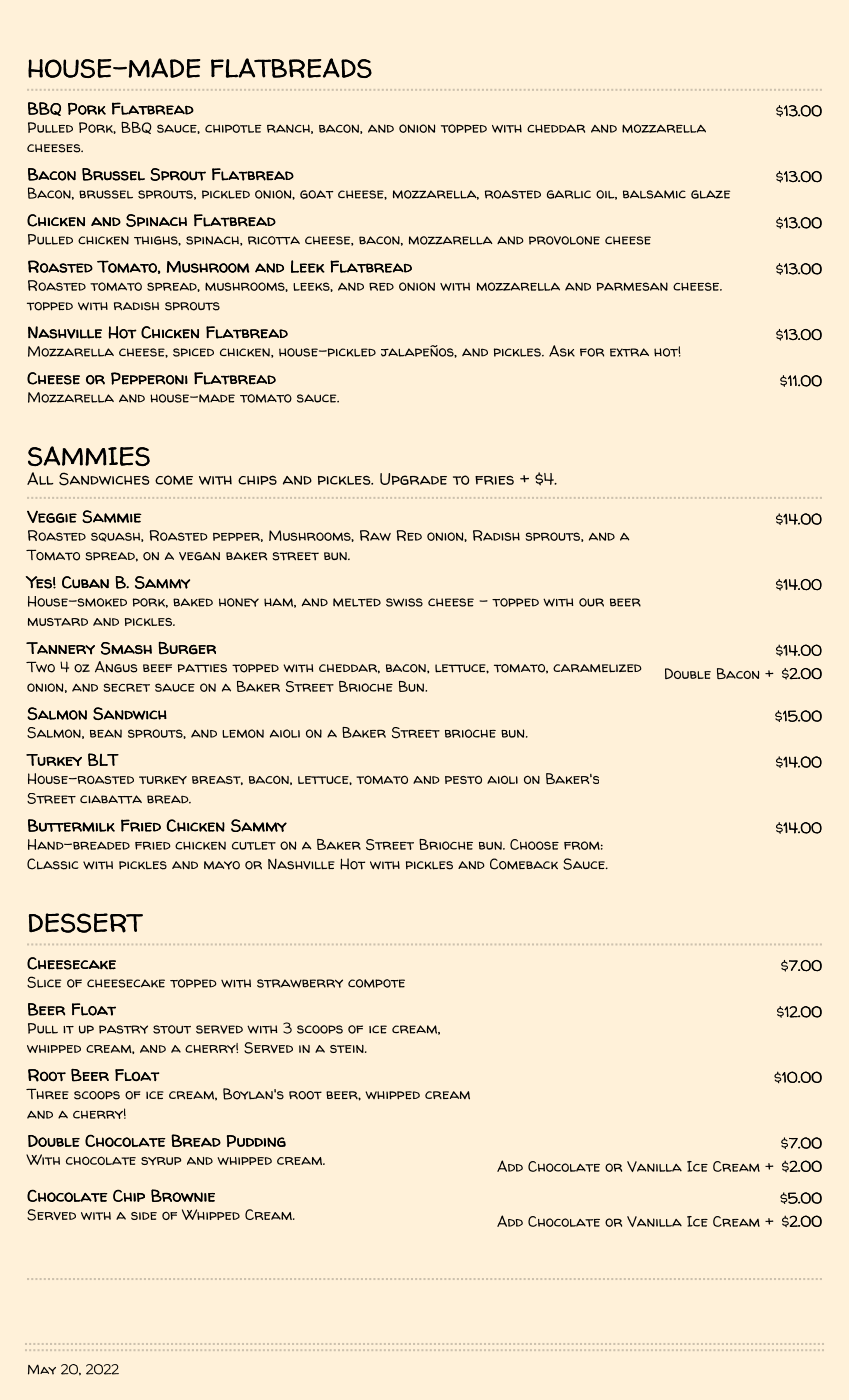 The width and height of the screenshot is (849, 1400). Describe the element at coordinates (40, 478) in the screenshot. I see `All` at that location.
